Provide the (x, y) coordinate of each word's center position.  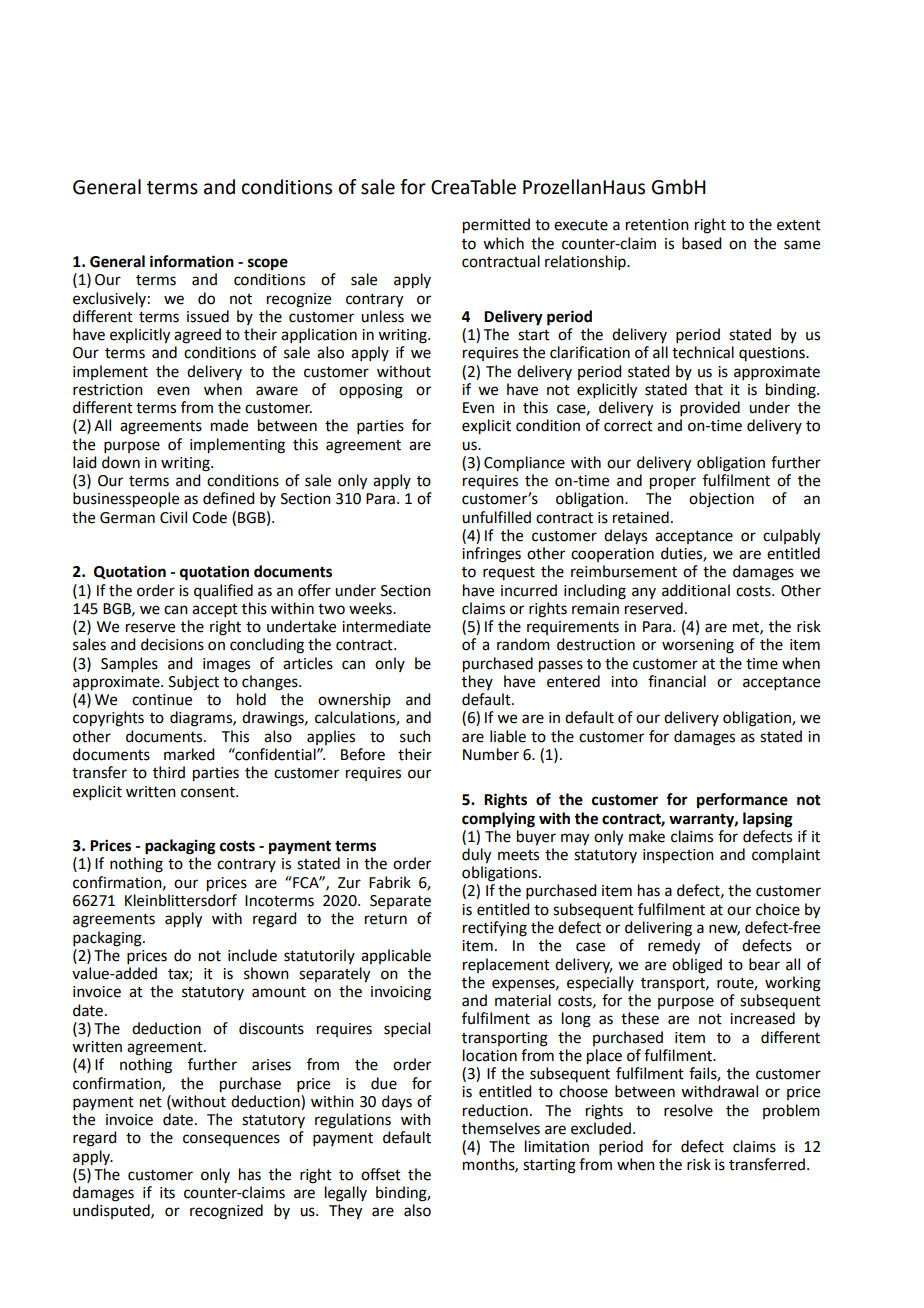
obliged (697, 966)
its (167, 1193)
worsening (698, 646)
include (252, 955)
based (701, 243)
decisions (172, 644)
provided (710, 408)
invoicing (401, 993)
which (503, 243)
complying (498, 820)
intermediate (386, 626)
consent (209, 792)
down (121, 462)
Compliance (524, 464)
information (192, 261)
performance (742, 801)
